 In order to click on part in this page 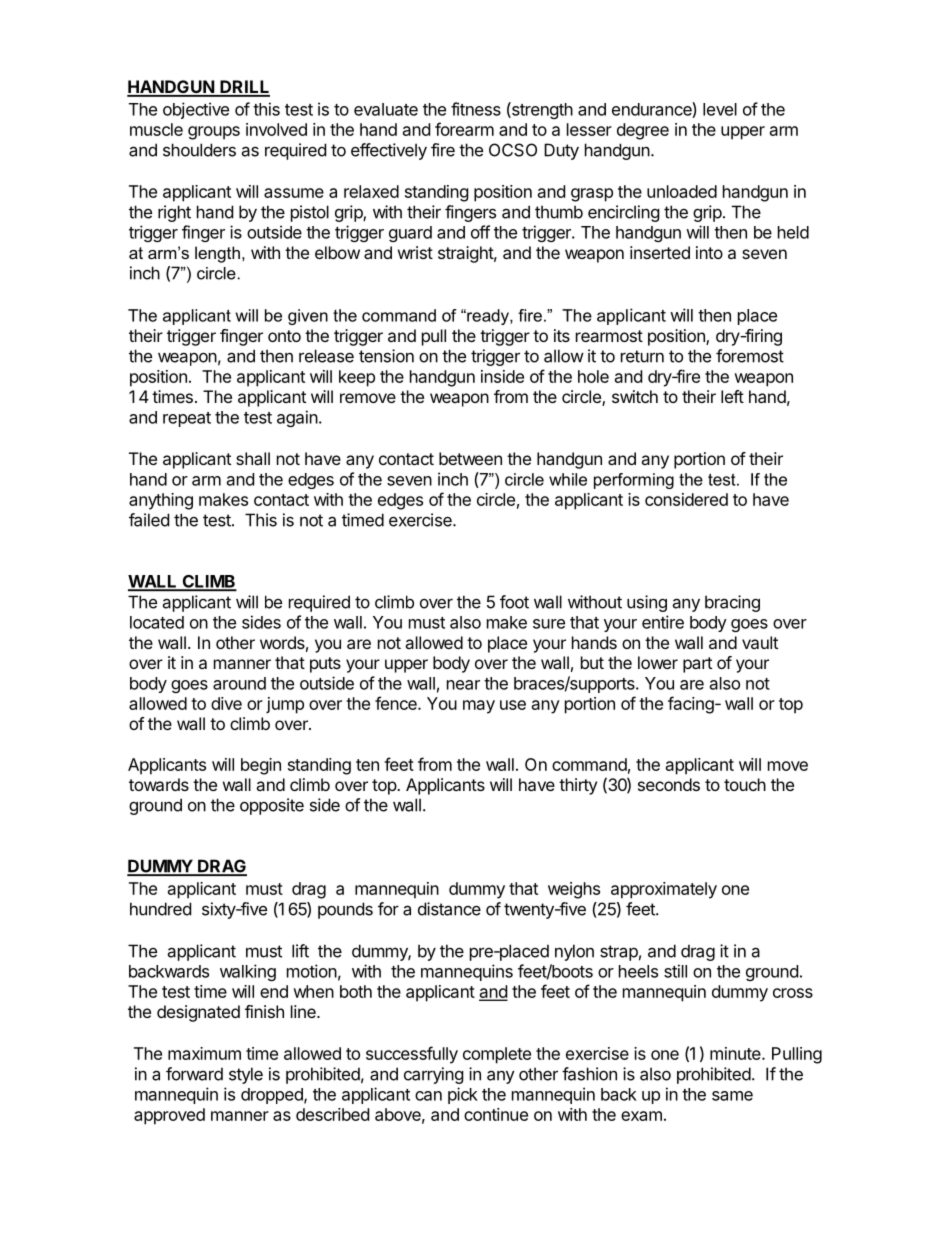, I will do `click(697, 665)`.
